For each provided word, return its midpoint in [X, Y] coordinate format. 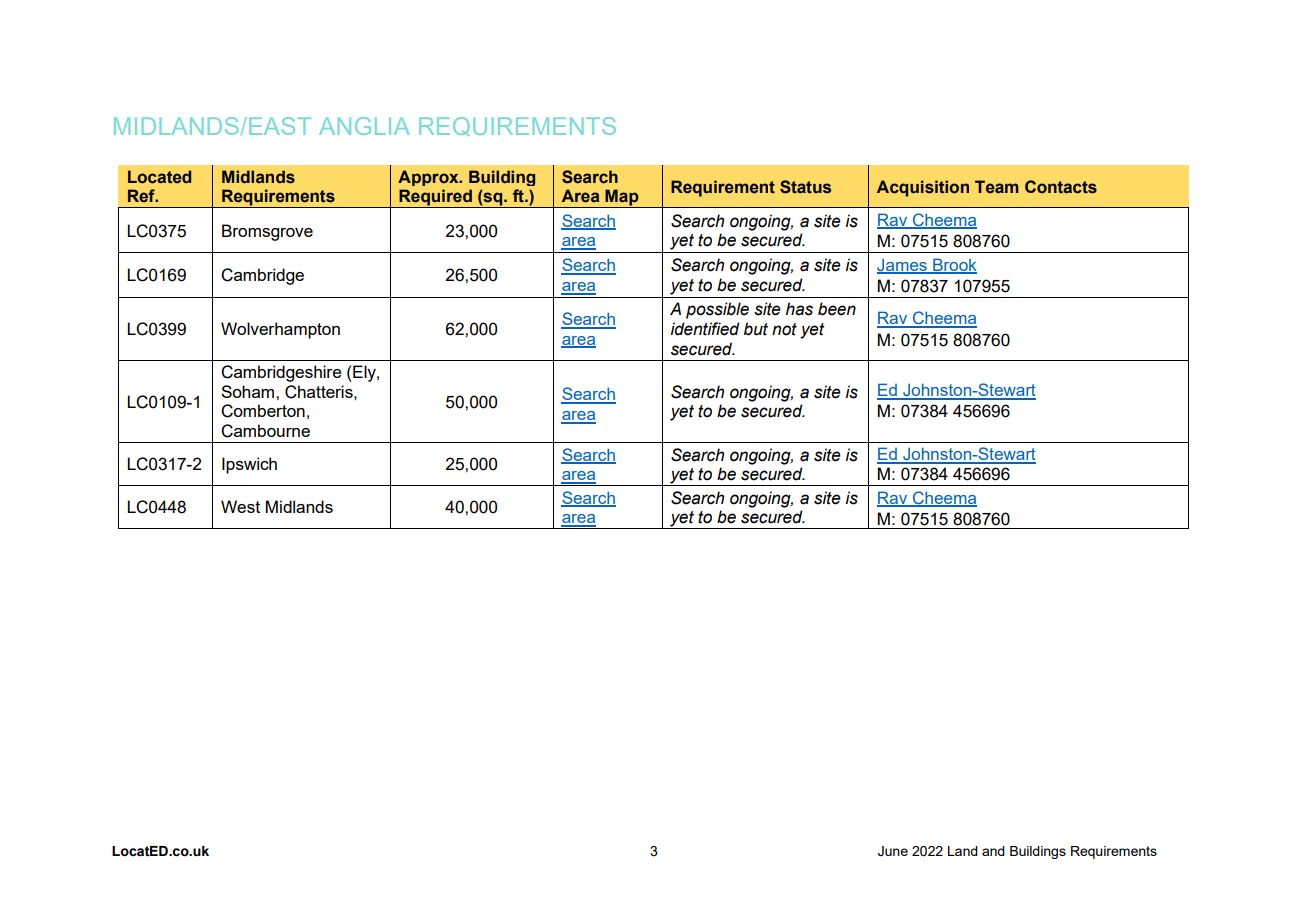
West [240, 506]
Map [622, 198]
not [784, 329]
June [893, 851]
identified [705, 329]
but [756, 329]
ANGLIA [364, 126]
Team [997, 187]
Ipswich [249, 465]
